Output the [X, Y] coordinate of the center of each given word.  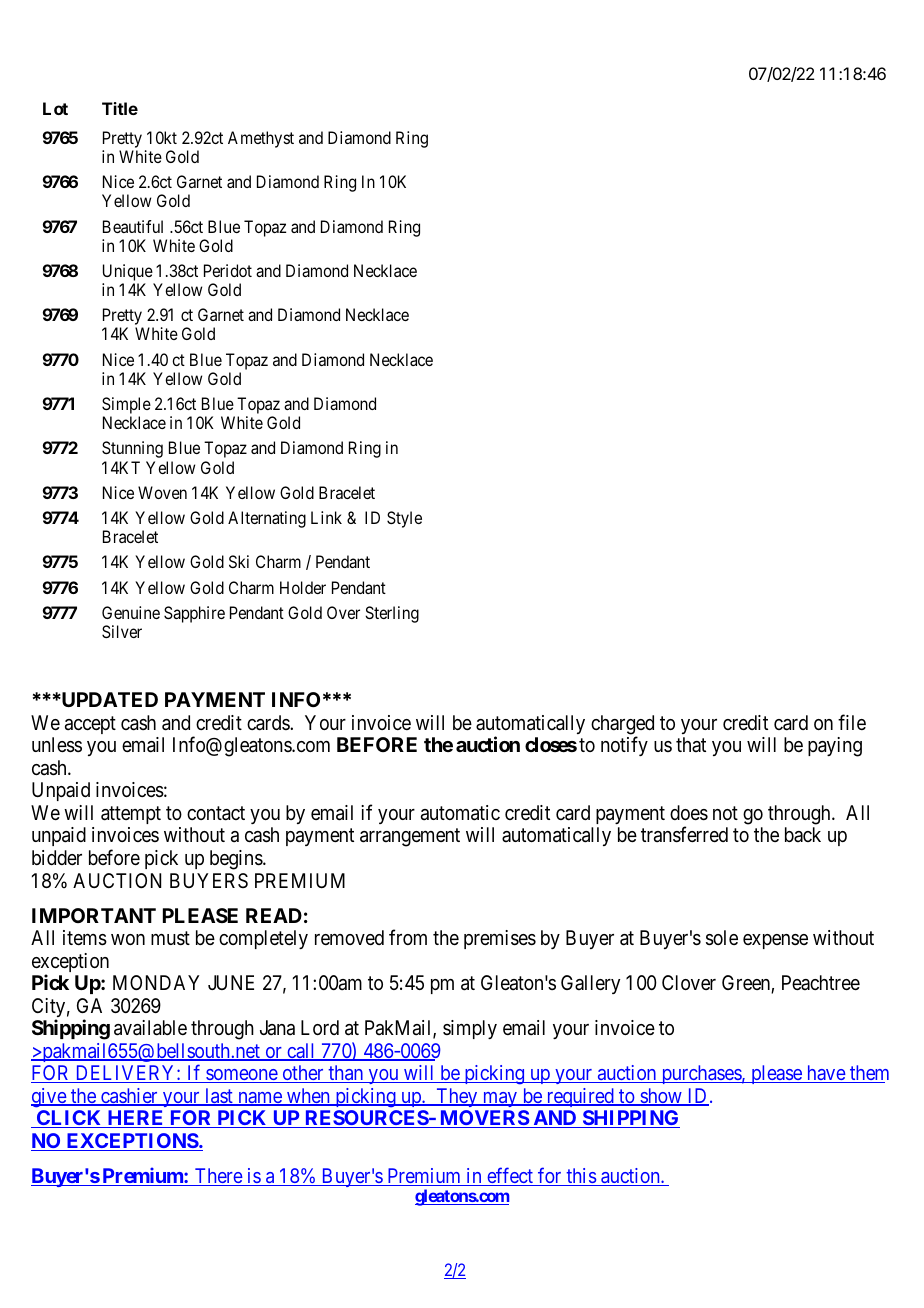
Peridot [228, 270]
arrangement [410, 838]
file [852, 722]
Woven [162, 492]
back [803, 834]
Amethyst [261, 139]
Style [404, 519]
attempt [131, 815]
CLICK [70, 1119]
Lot [55, 108]
